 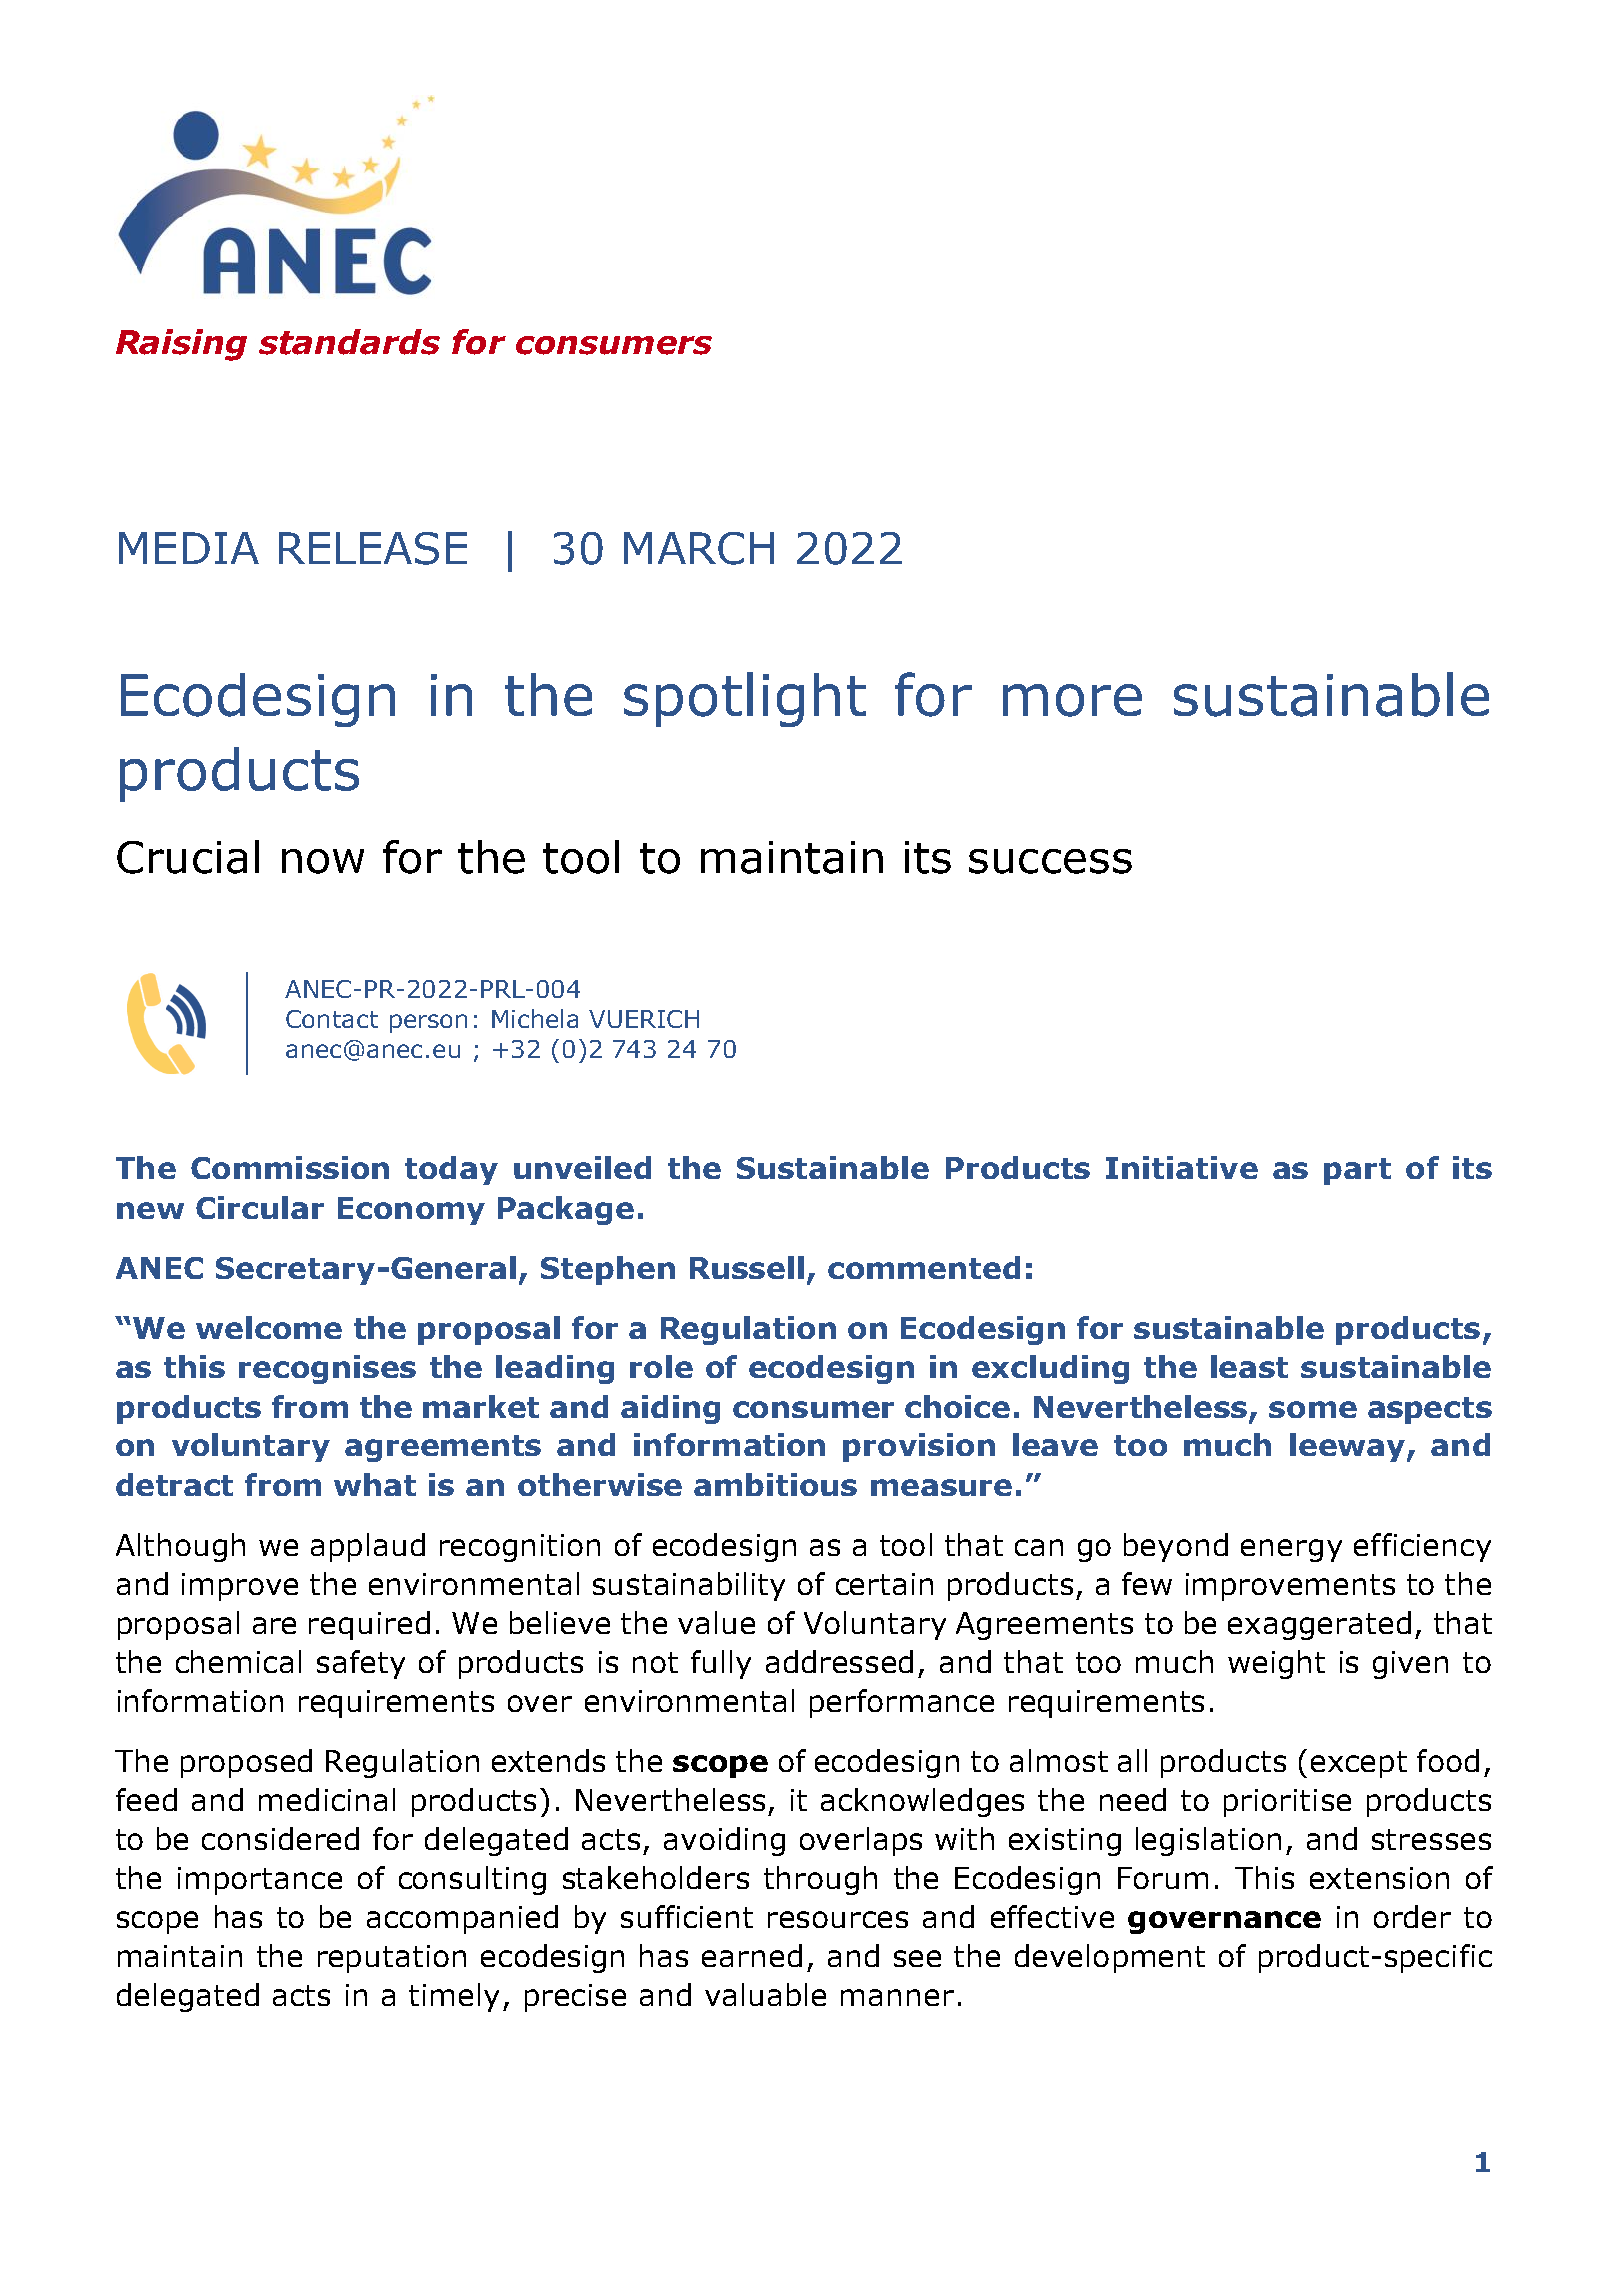 What do you see at coordinates (747, 1267) in the screenshot?
I see `Russell` at bounding box center [747, 1267].
